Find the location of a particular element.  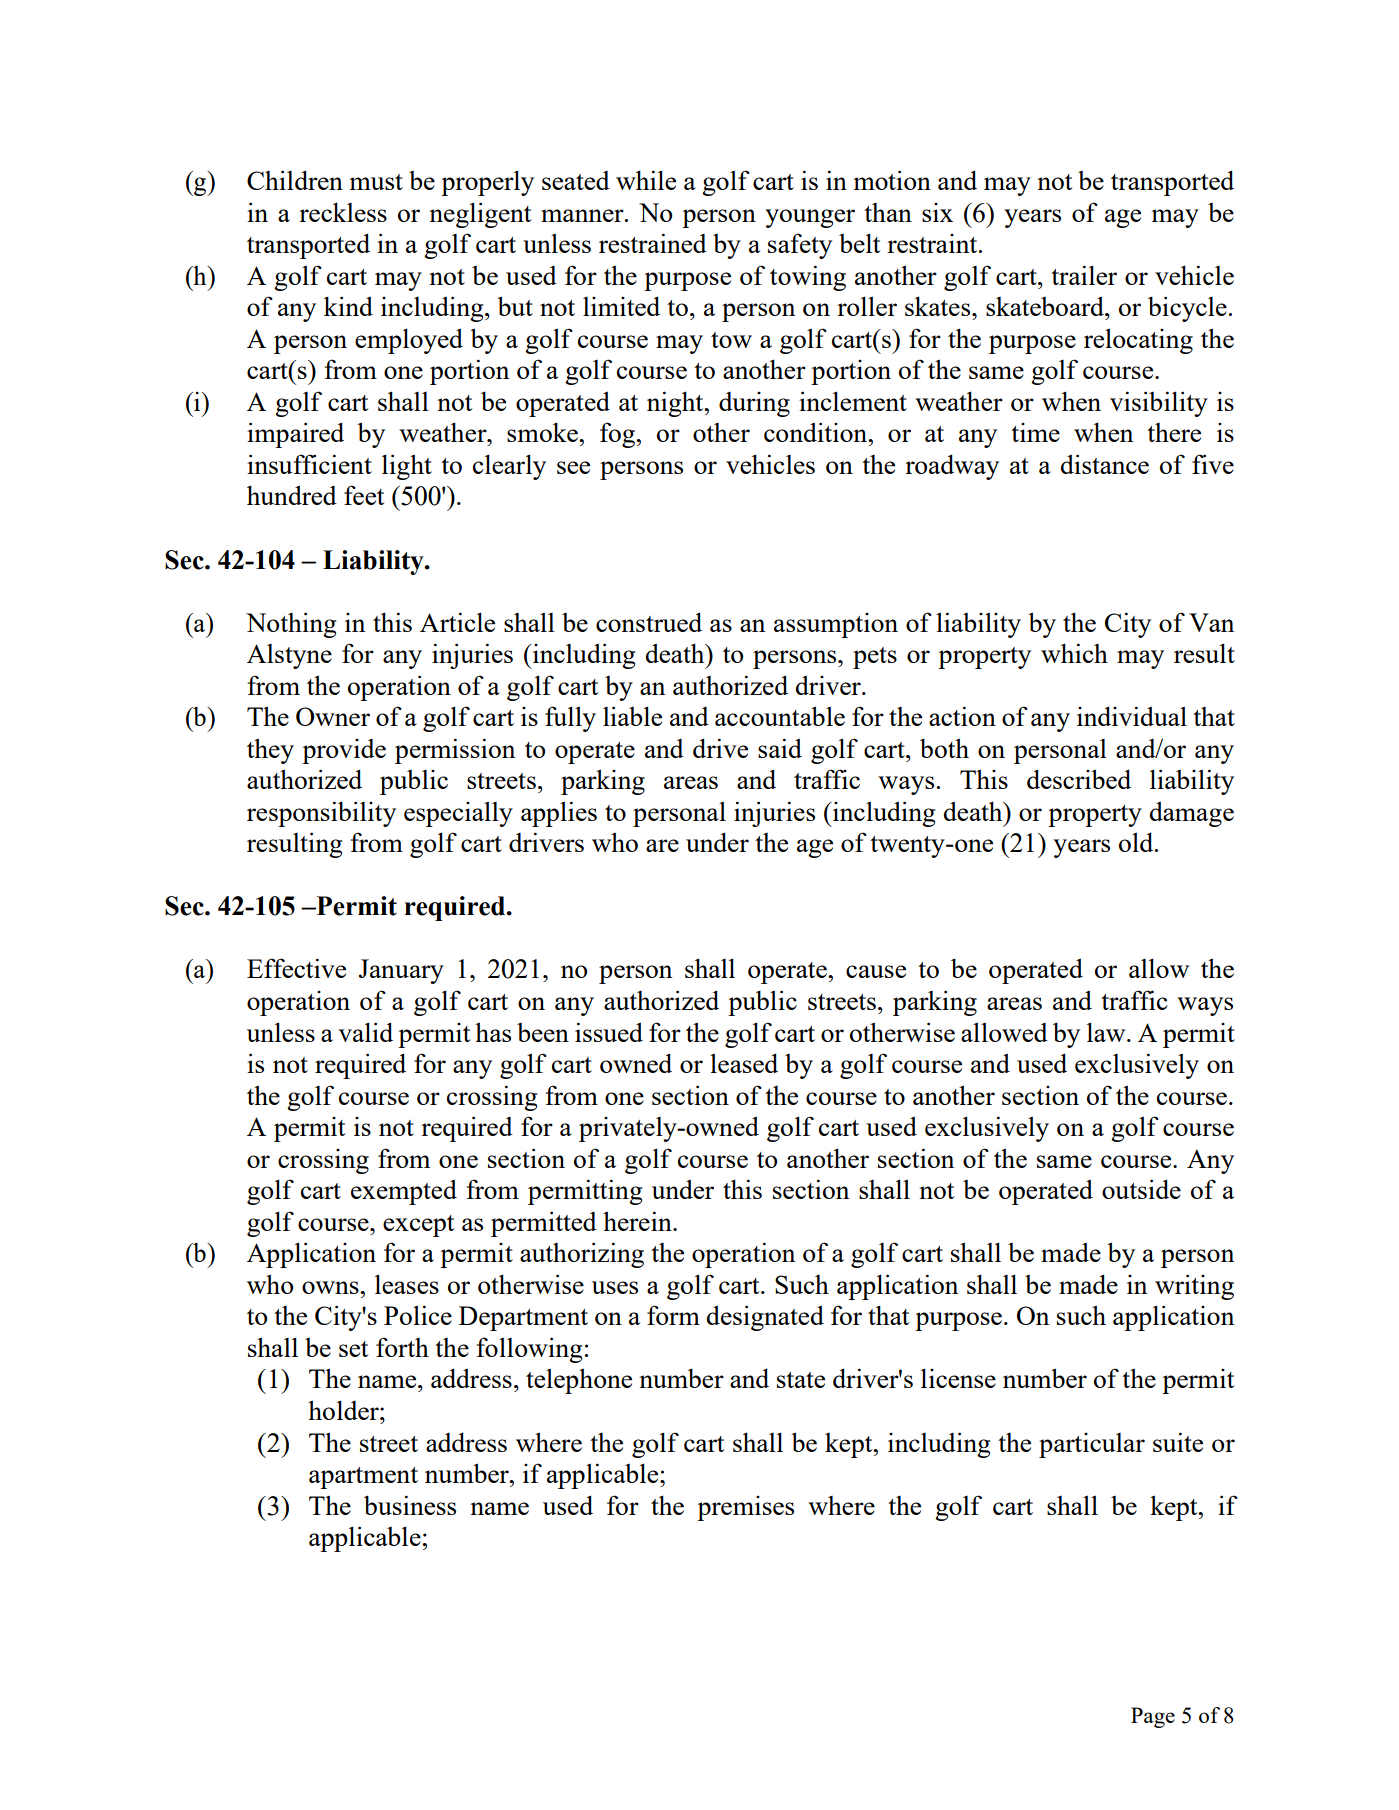

safety is located at coordinates (800, 246).
